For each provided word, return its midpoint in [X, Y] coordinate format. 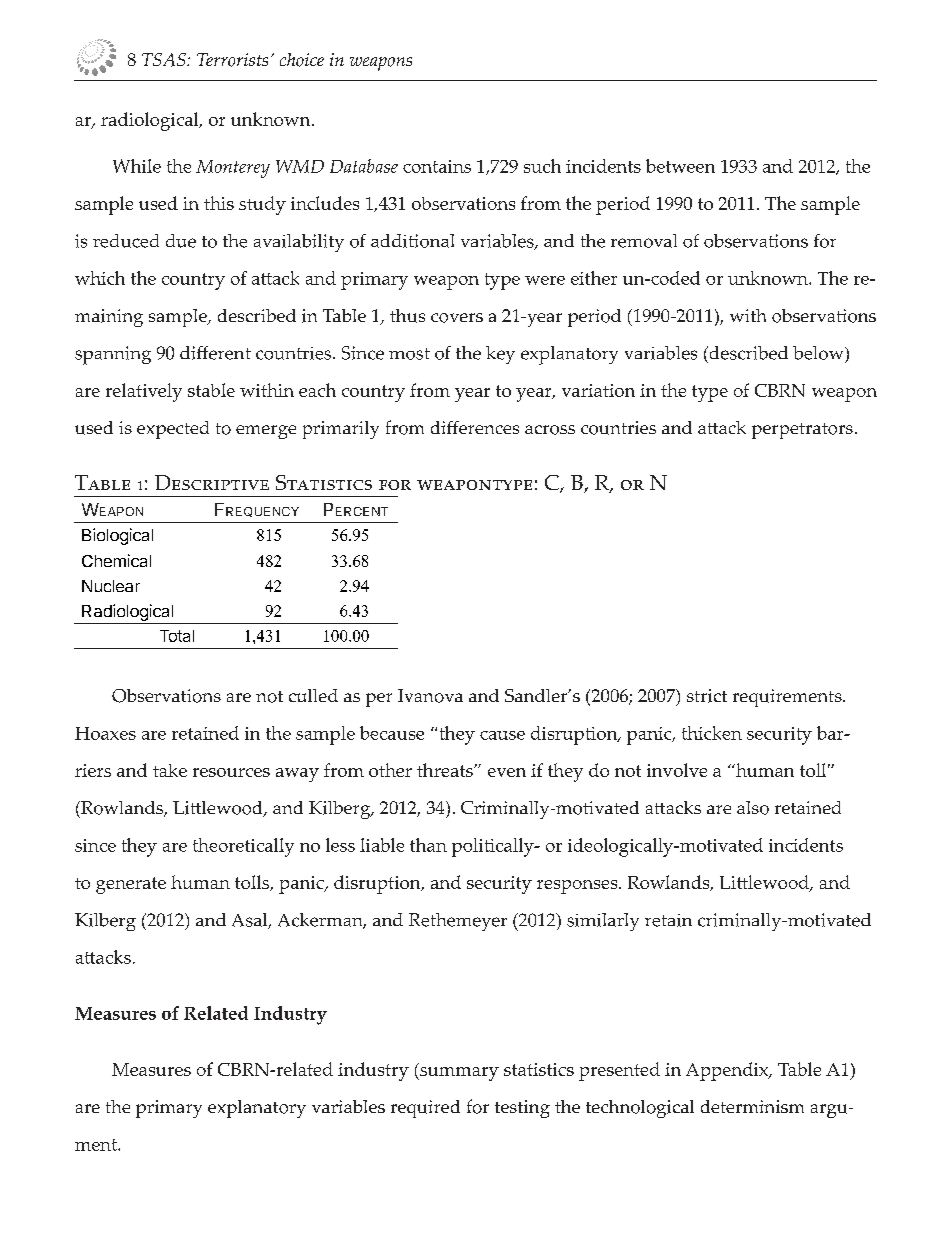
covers [457, 318]
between [680, 166]
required [425, 1109]
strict [707, 696]
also [753, 808]
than [428, 845]
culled [313, 695]
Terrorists [232, 60]
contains [437, 166]
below [819, 353]
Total [177, 636]
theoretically [243, 847]
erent [229, 353]
